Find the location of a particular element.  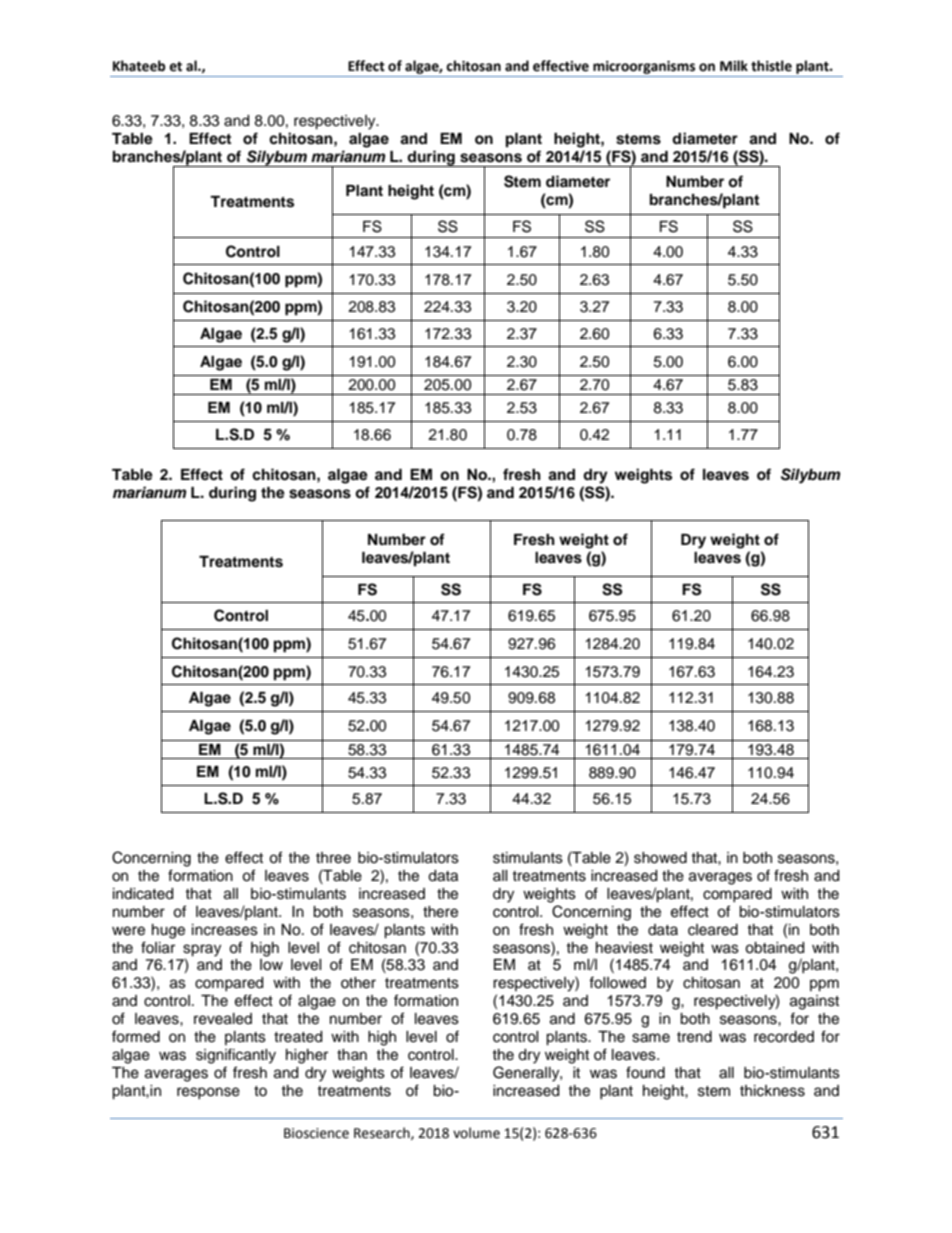

there is located at coordinates (440, 912).
